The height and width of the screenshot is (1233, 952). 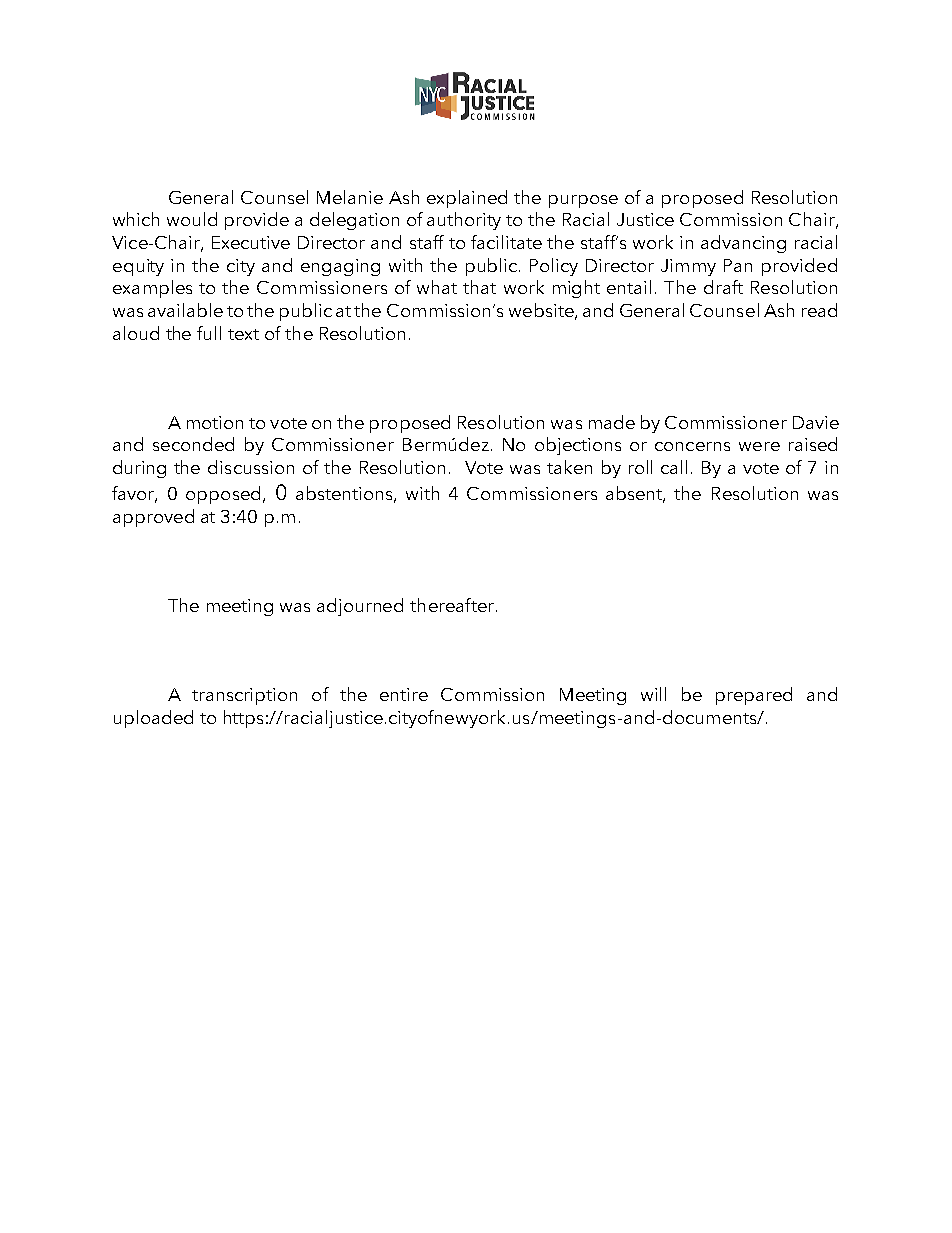 What do you see at coordinates (244, 696) in the screenshot?
I see `transcription` at bounding box center [244, 696].
